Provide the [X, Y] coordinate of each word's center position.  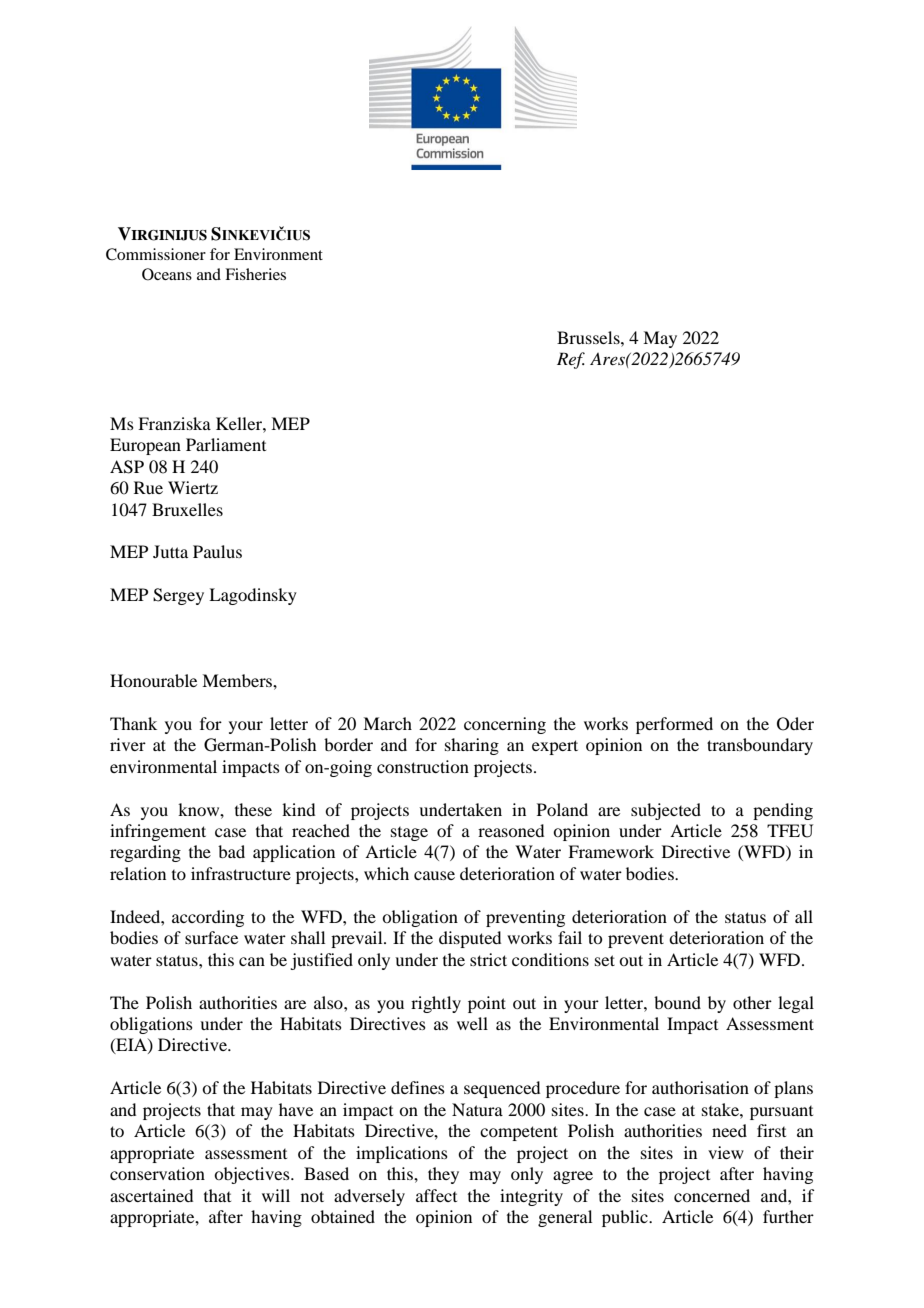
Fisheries [255, 274]
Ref [571, 360]
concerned [712, 1195]
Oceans [167, 274]
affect [436, 1195]
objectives [253, 1175]
